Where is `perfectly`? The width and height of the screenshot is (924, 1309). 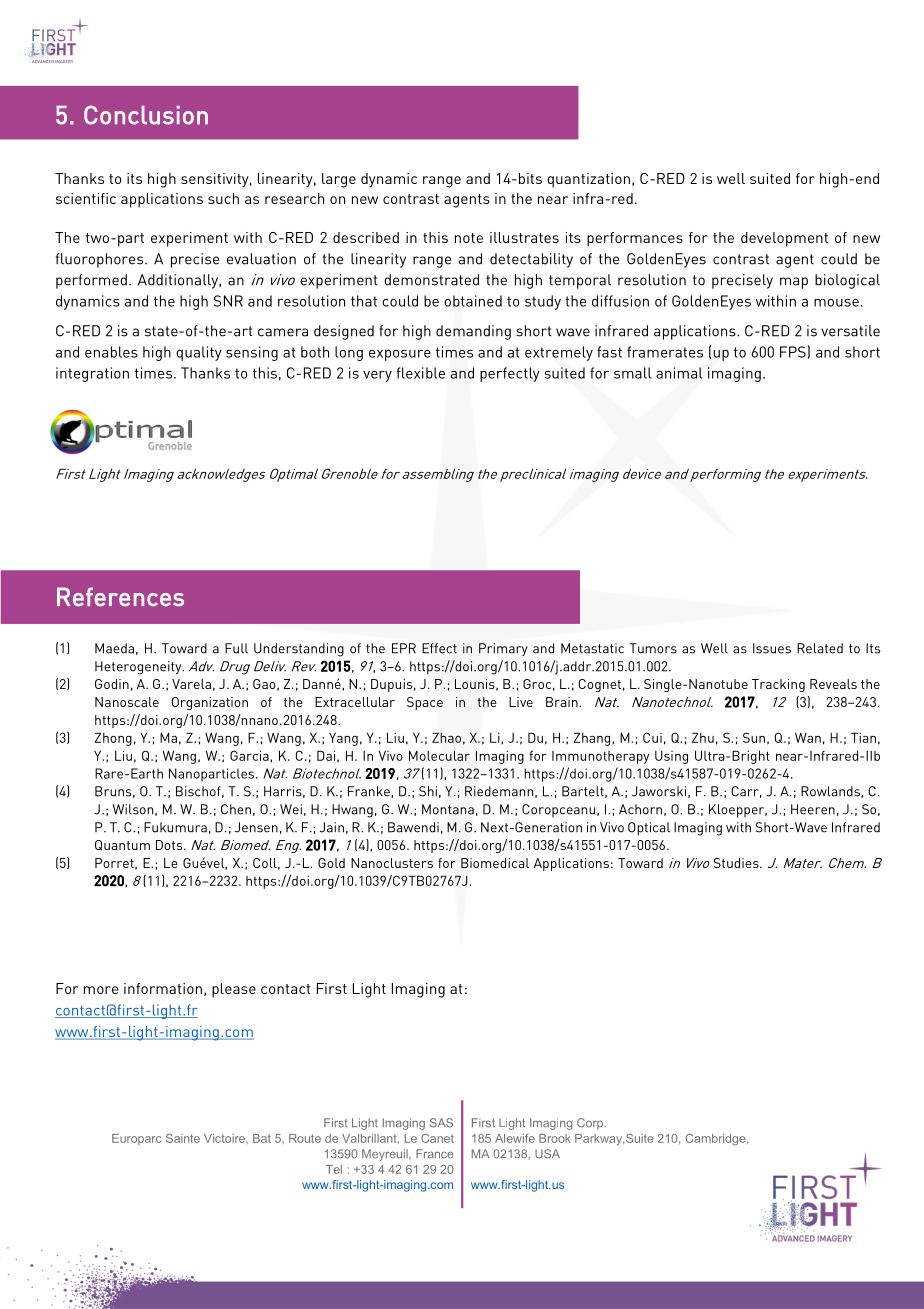 perfectly is located at coordinates (510, 374).
